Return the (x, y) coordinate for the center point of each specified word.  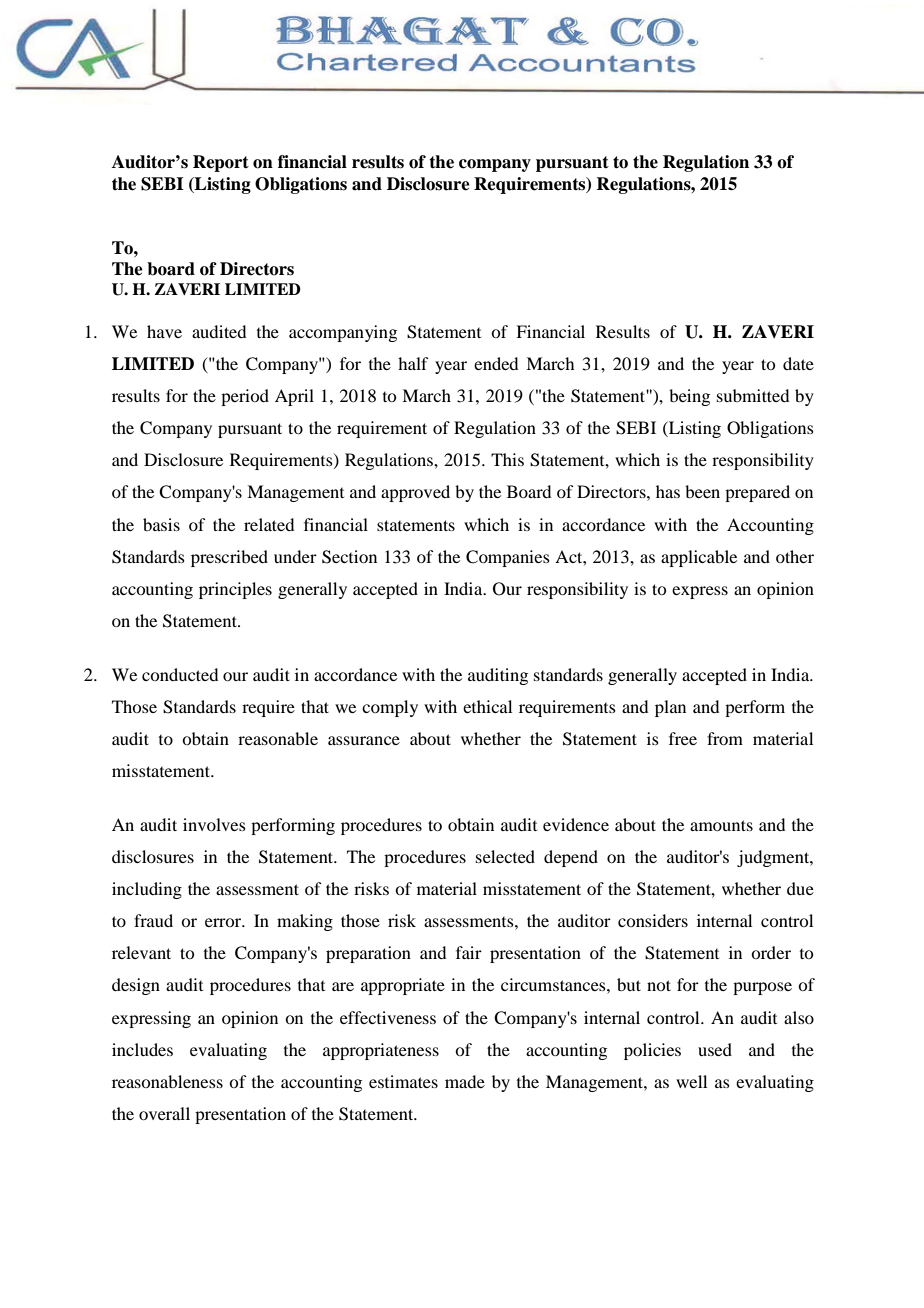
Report (221, 163)
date (798, 363)
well (691, 1081)
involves (214, 824)
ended (496, 363)
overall (164, 1113)
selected (505, 856)
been (702, 491)
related (269, 524)
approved (415, 493)
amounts (721, 825)
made (465, 1081)
